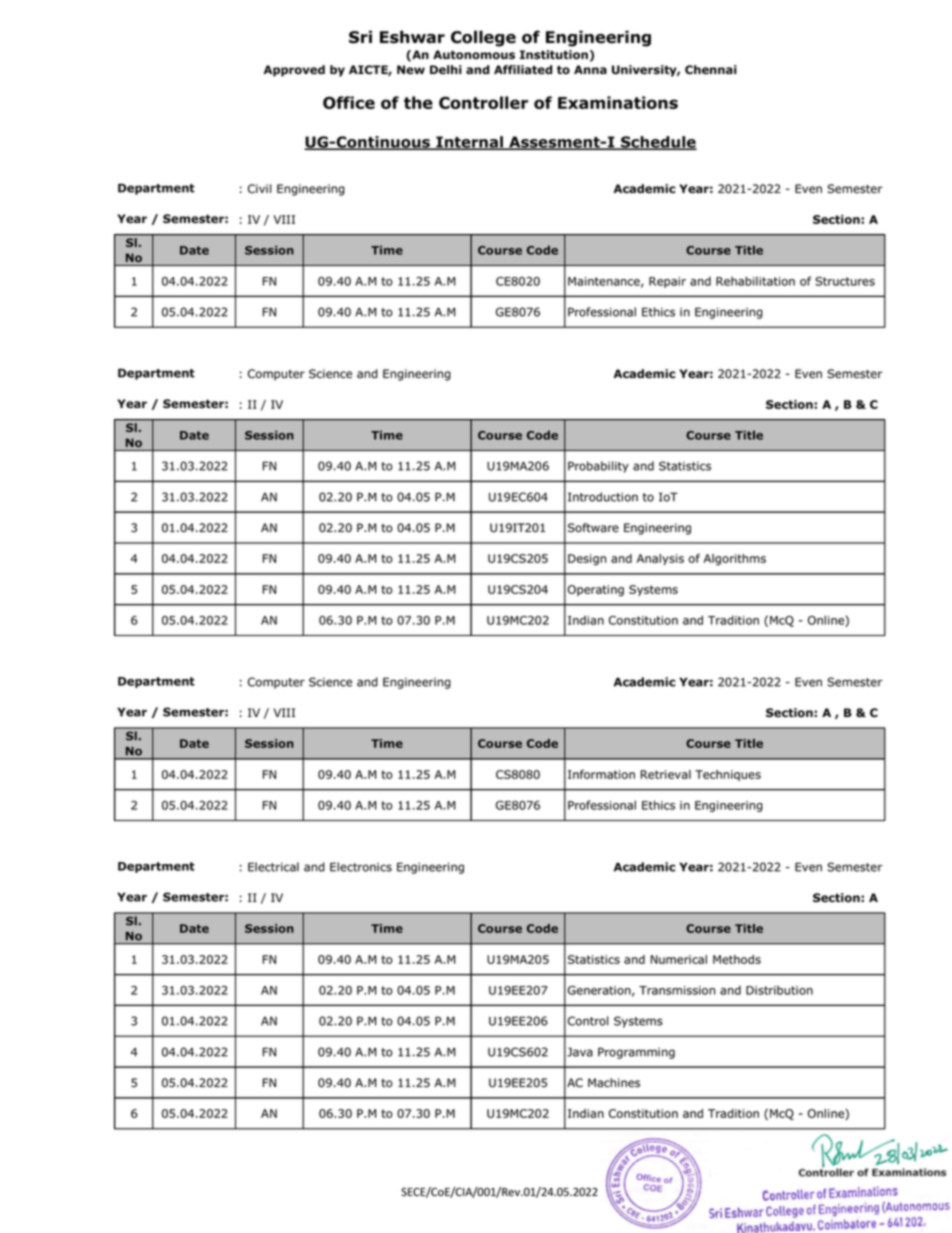 This screenshot has height=1233, width=952. Describe the element at coordinates (711, 69) in the screenshot. I see `Chennai` at that location.
